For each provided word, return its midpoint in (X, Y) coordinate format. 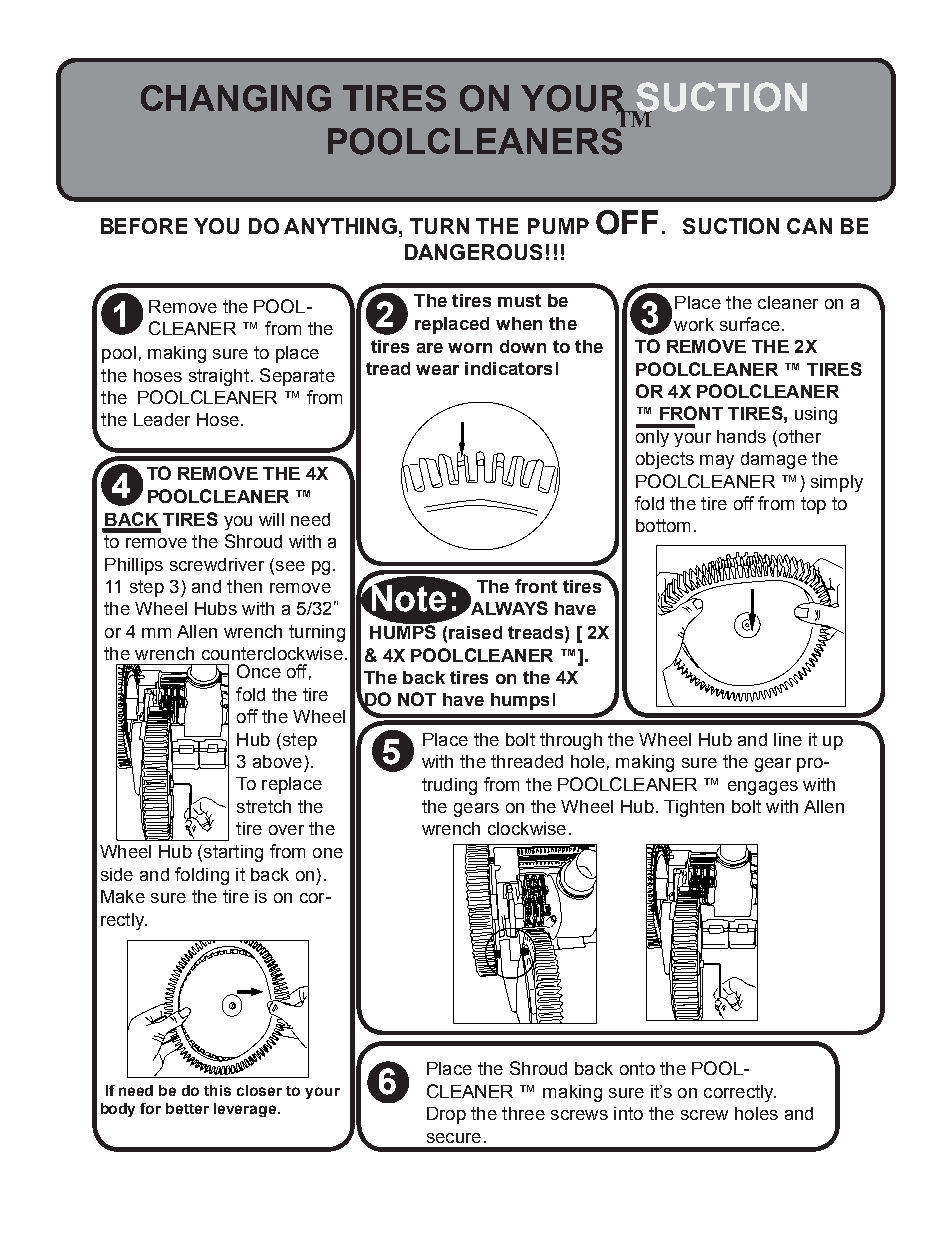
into (628, 1113)
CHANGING (236, 98)
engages (763, 788)
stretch (264, 806)
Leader (162, 419)
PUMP (558, 226)
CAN (809, 226)
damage (774, 460)
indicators (508, 368)
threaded (527, 761)
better (187, 1108)
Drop (446, 1115)
